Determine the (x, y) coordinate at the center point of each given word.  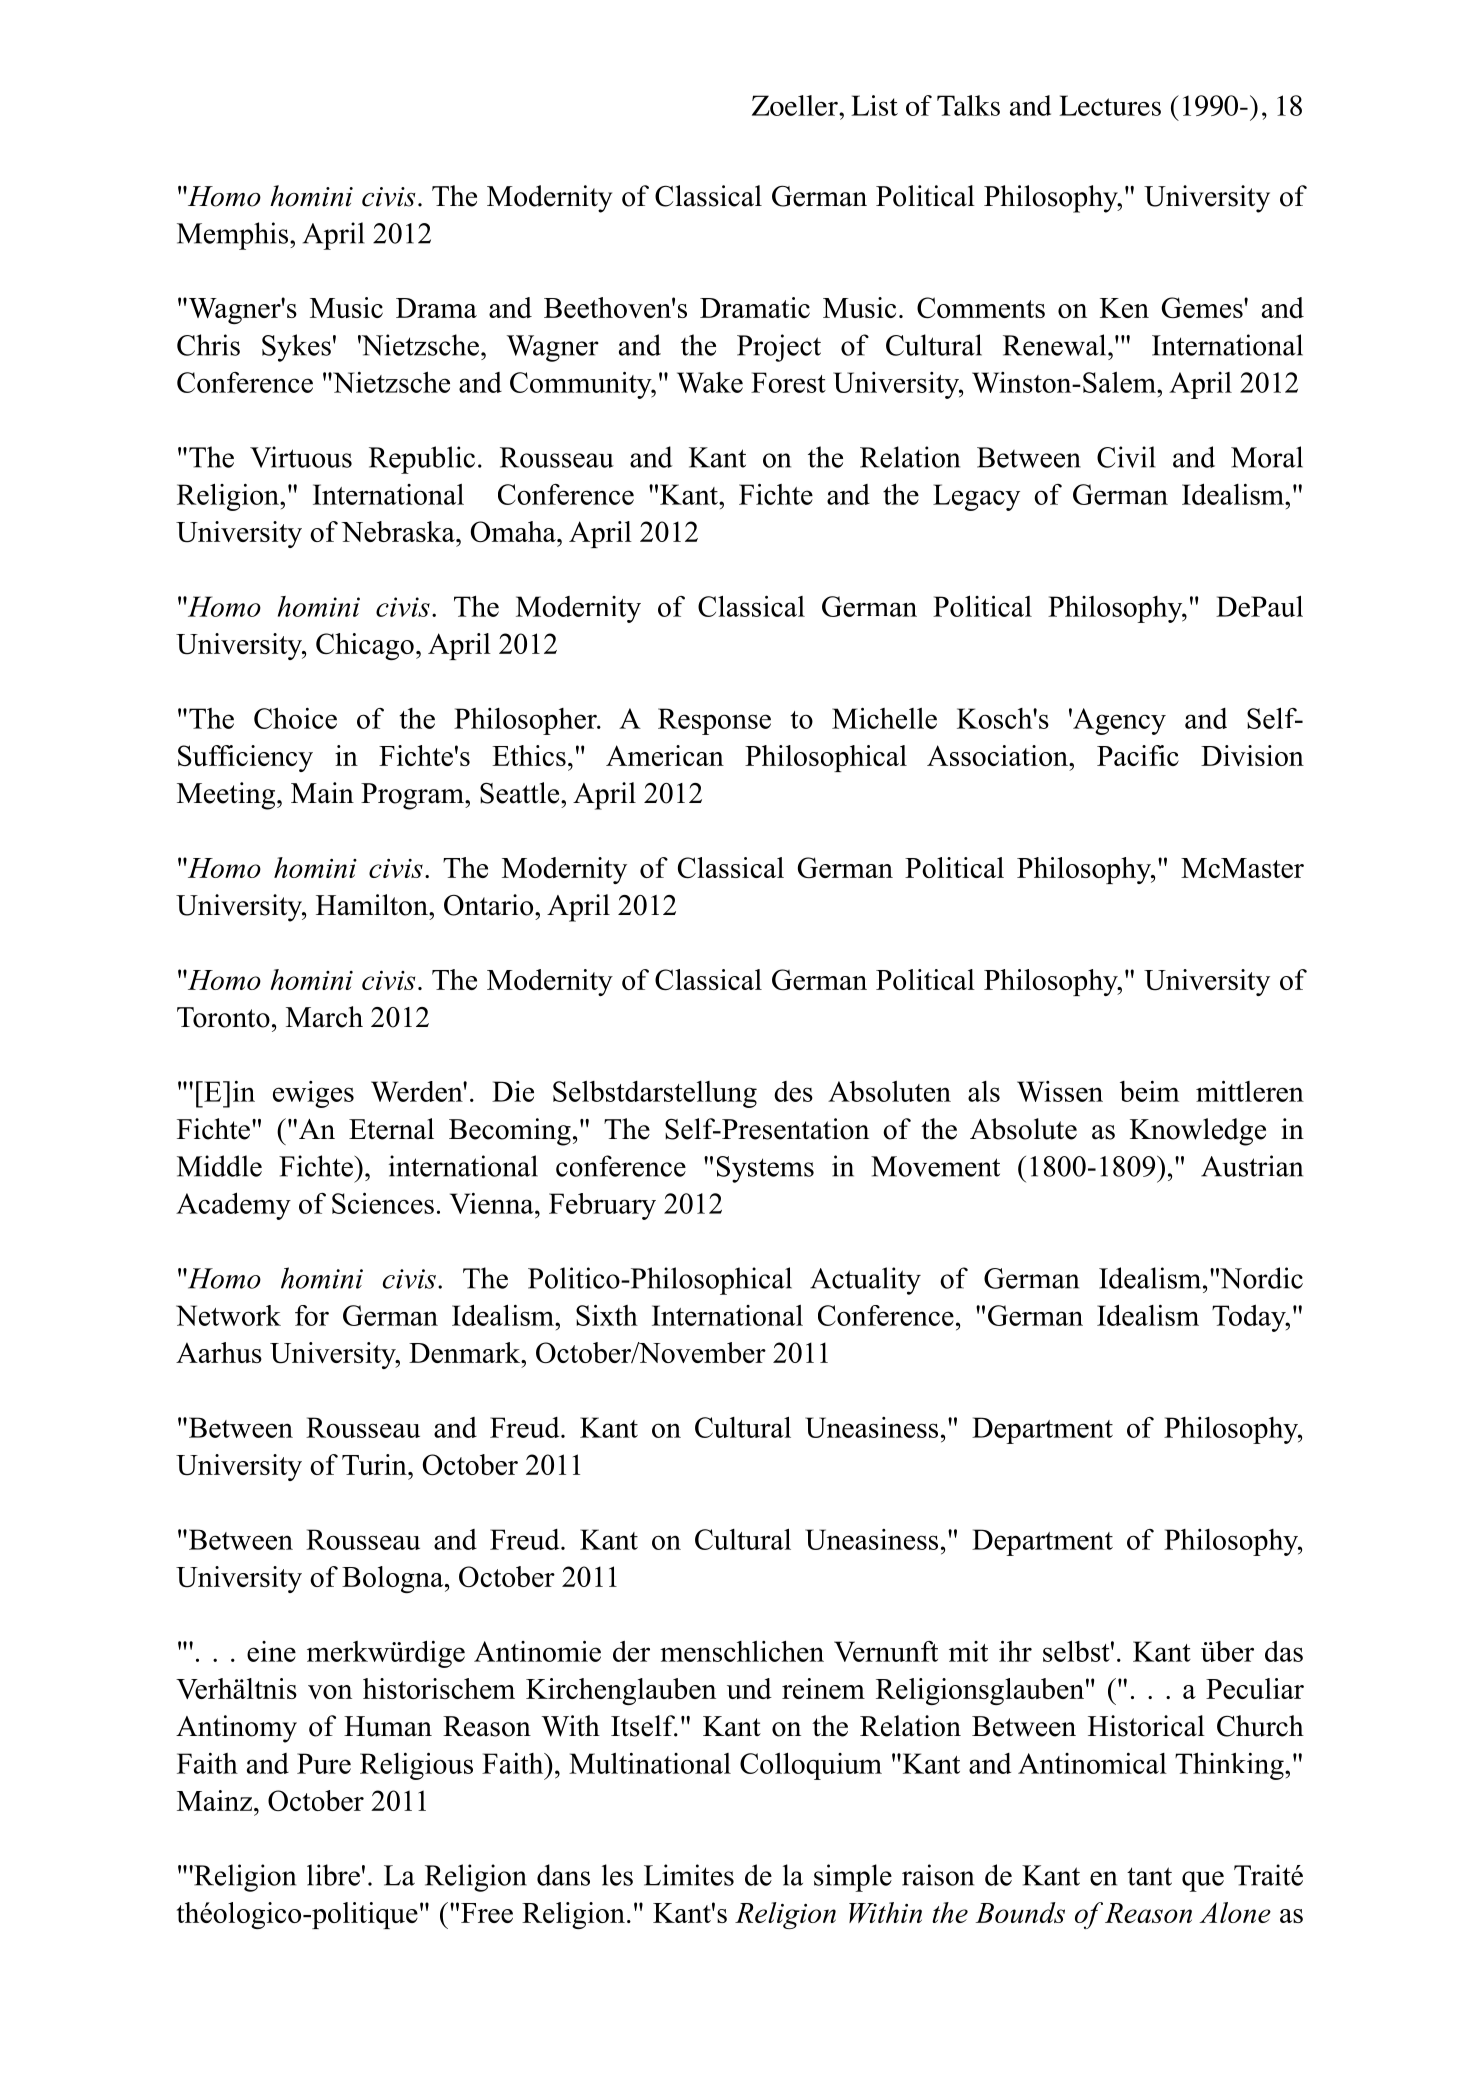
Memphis (232, 236)
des (793, 1091)
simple (853, 1878)
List (874, 105)
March (324, 1017)
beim (1149, 1091)
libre (333, 1875)
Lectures (1110, 105)
